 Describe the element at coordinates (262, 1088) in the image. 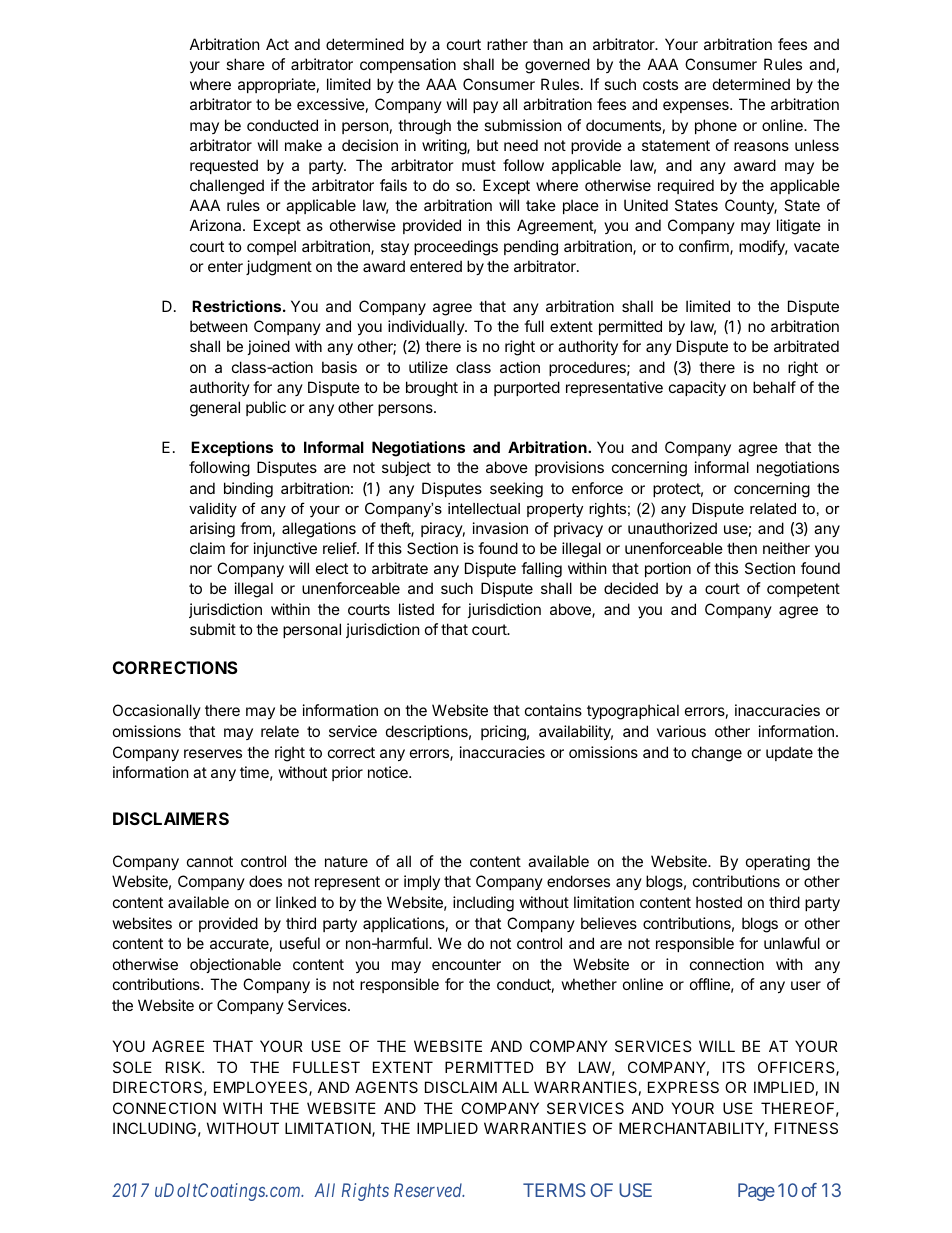

I see `EMPLOYEES` at that location.
